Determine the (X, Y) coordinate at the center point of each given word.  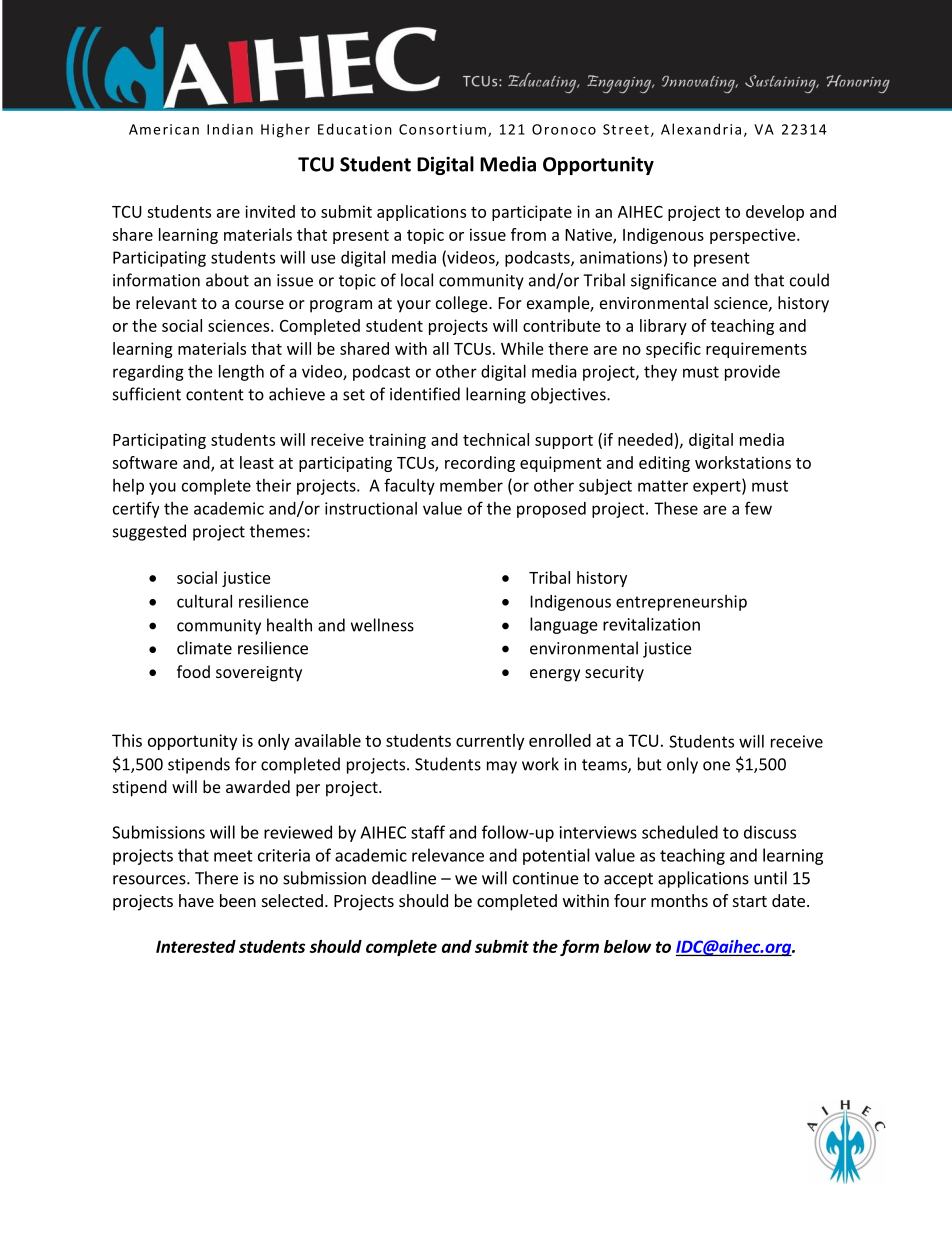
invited (270, 211)
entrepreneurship (681, 603)
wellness (382, 625)
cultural (204, 601)
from (528, 234)
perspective (754, 236)
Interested (196, 946)
